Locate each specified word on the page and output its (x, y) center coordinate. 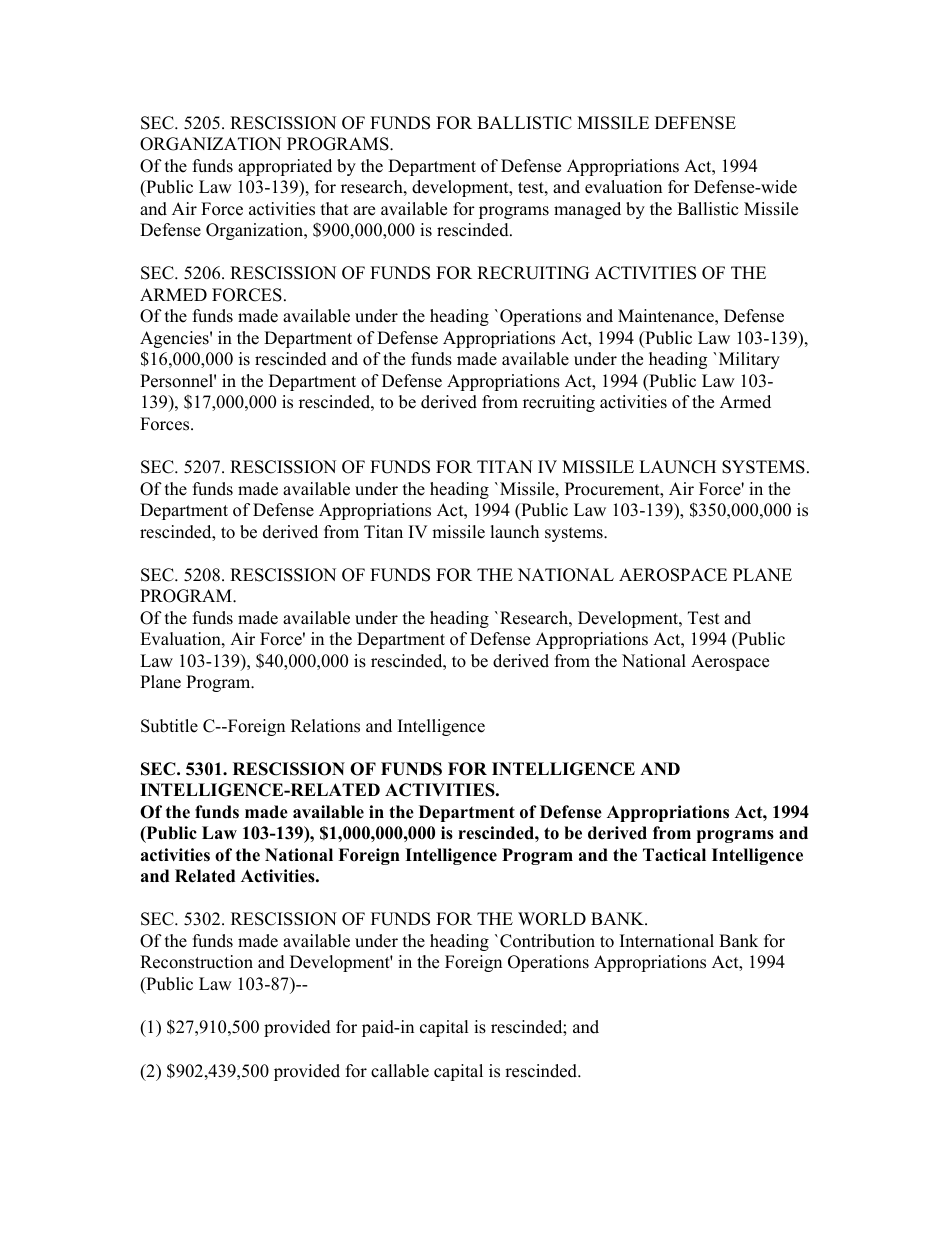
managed (587, 210)
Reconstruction (196, 962)
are (364, 211)
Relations (325, 726)
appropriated (285, 167)
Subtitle (169, 726)
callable (400, 1071)
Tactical (674, 855)
